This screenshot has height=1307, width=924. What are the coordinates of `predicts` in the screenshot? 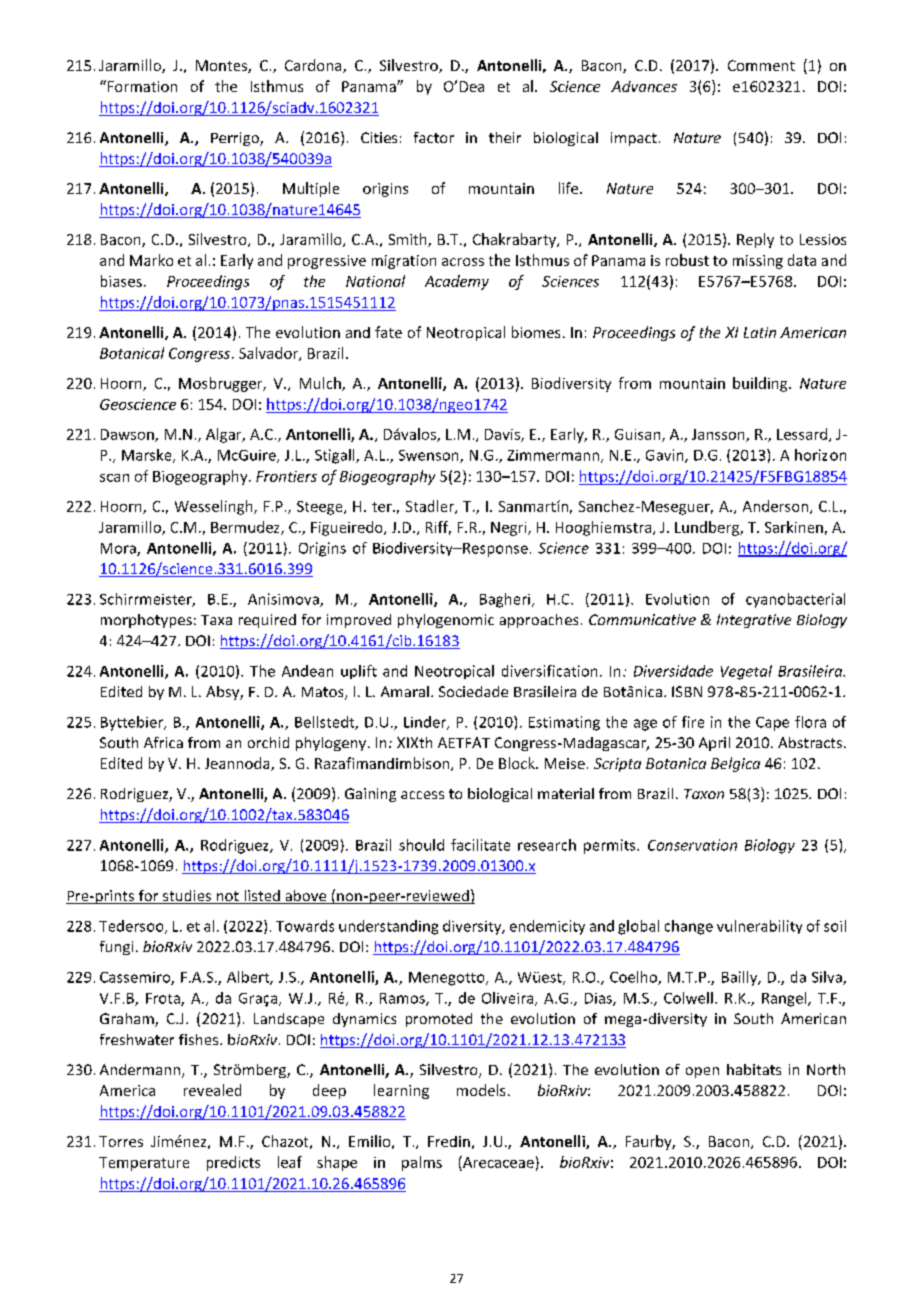 It's located at (233, 1163).
